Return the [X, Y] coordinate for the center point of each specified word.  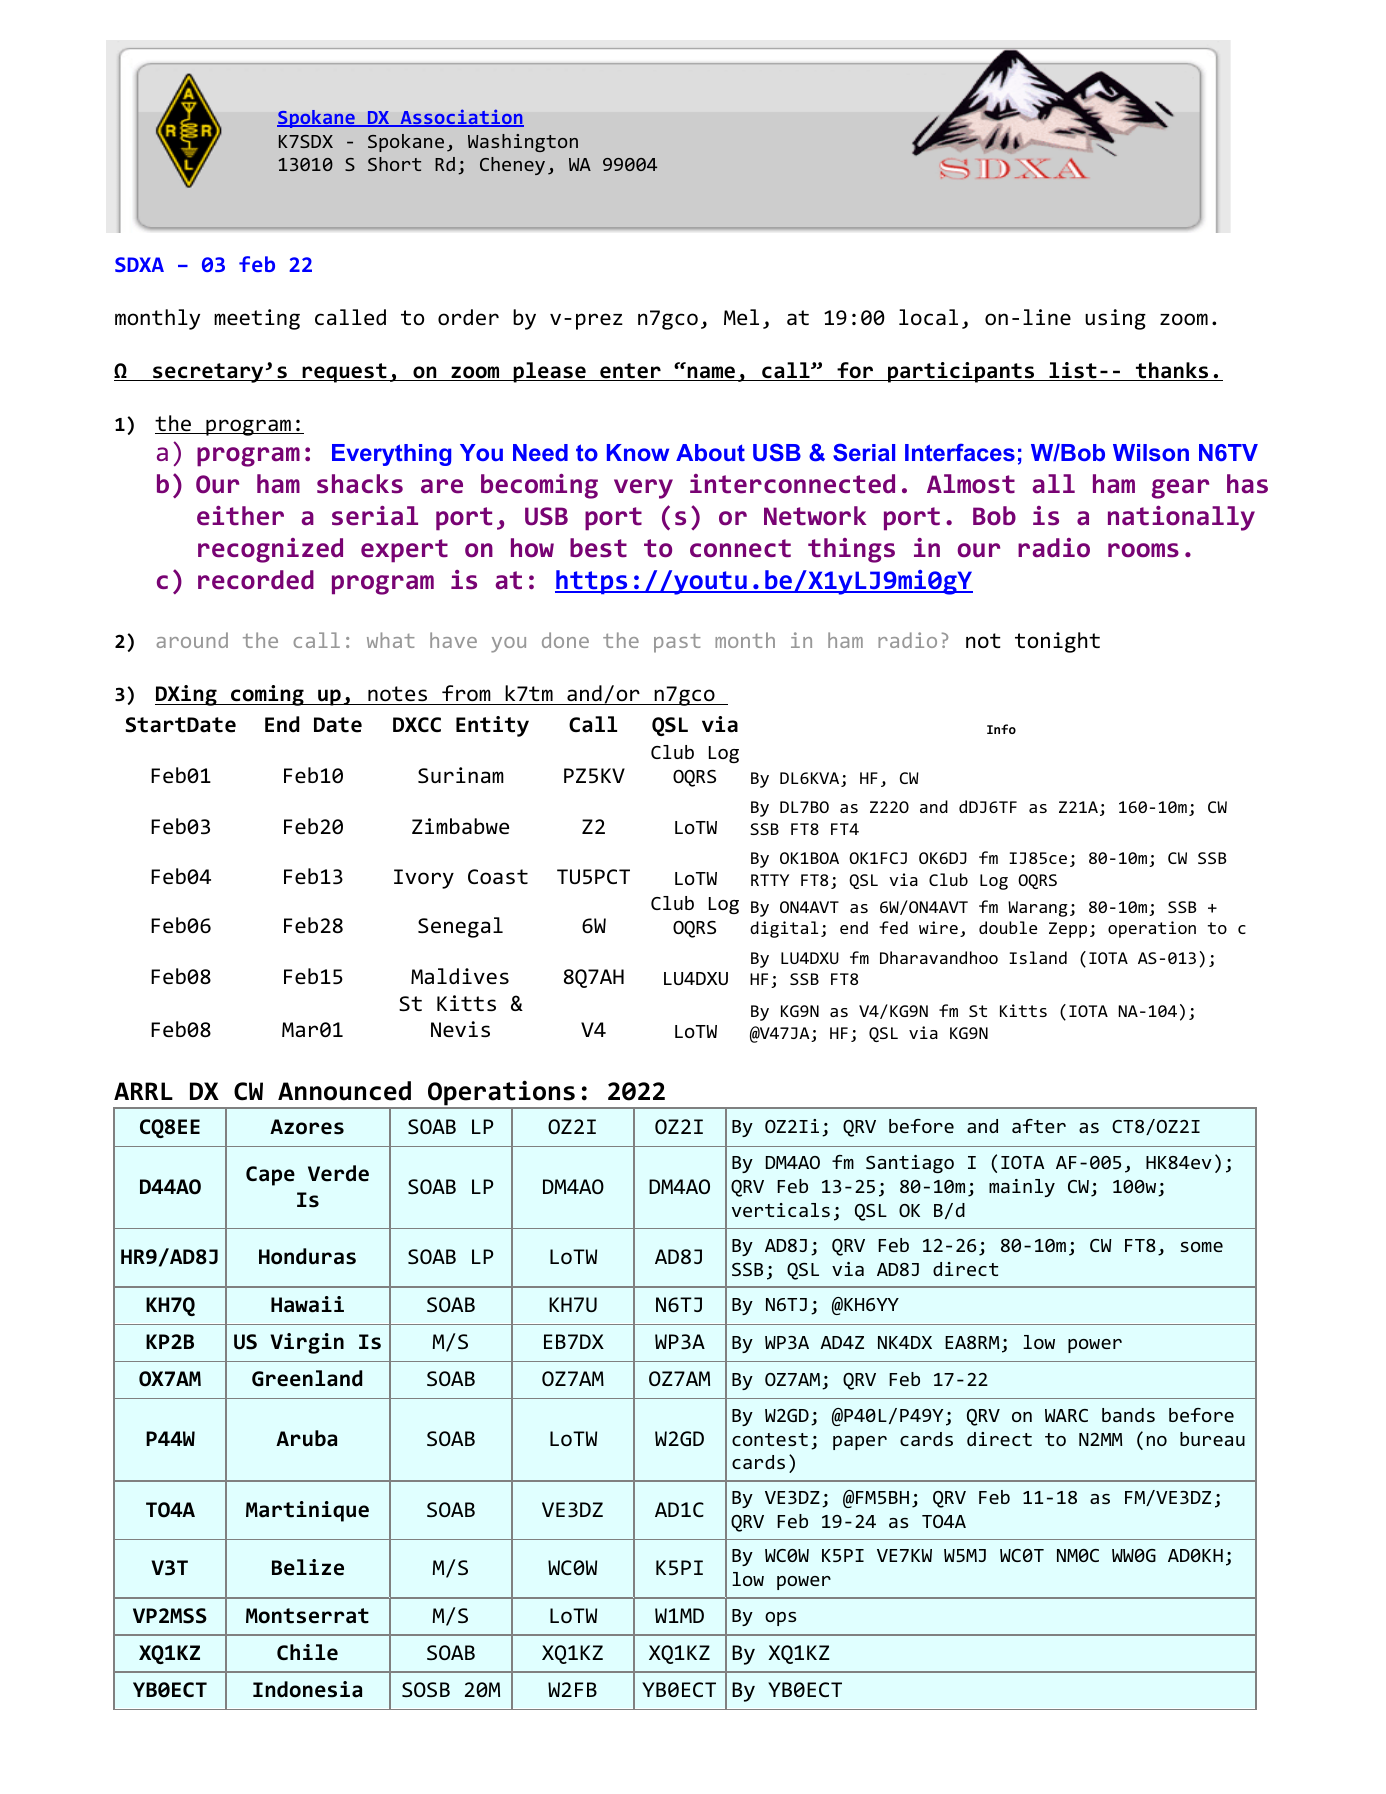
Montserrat [307, 1616]
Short [394, 164]
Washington [523, 143]
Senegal [460, 927]
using [1115, 319]
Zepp [1068, 930]
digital [784, 929]
